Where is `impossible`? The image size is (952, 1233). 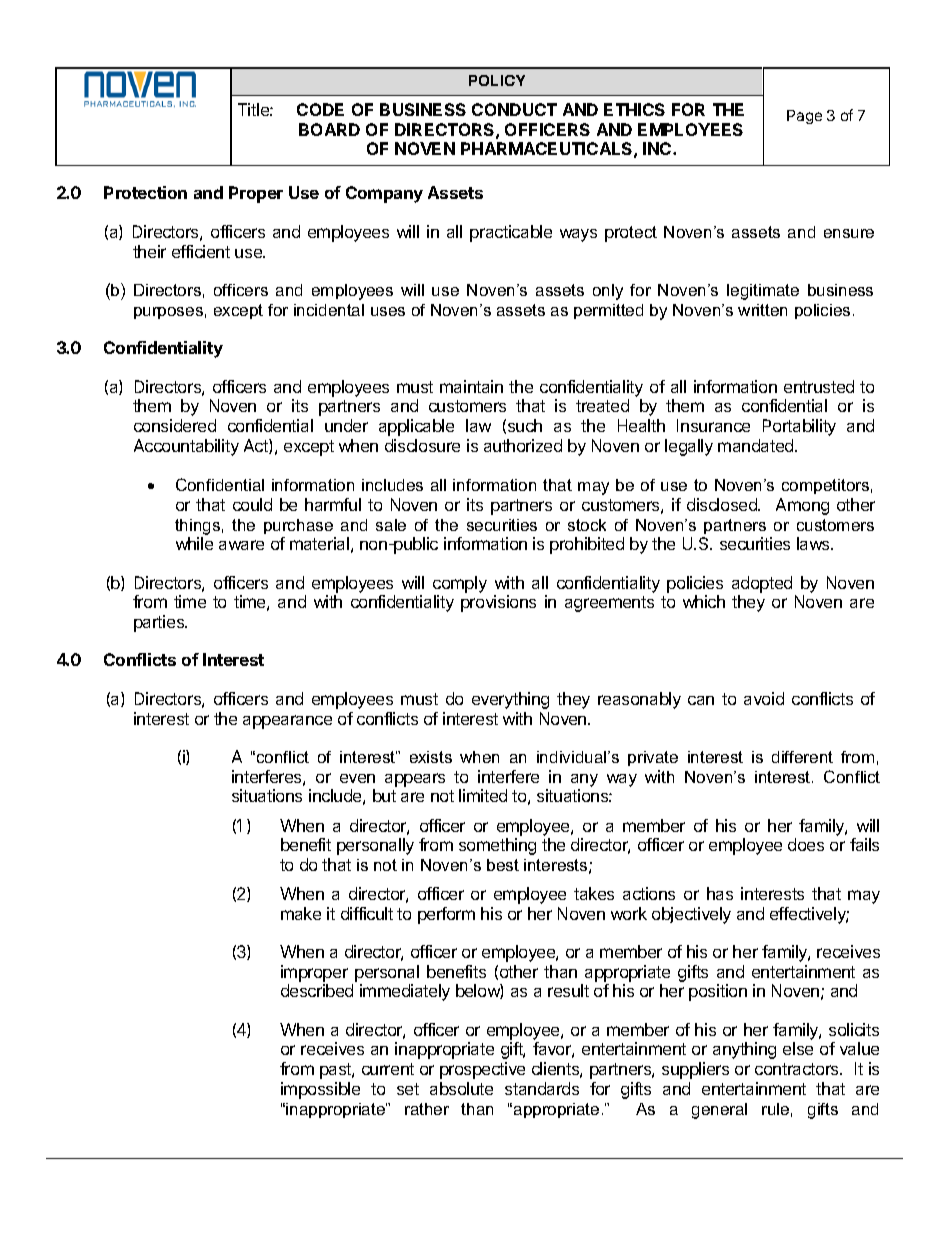 impossible is located at coordinates (320, 1090).
